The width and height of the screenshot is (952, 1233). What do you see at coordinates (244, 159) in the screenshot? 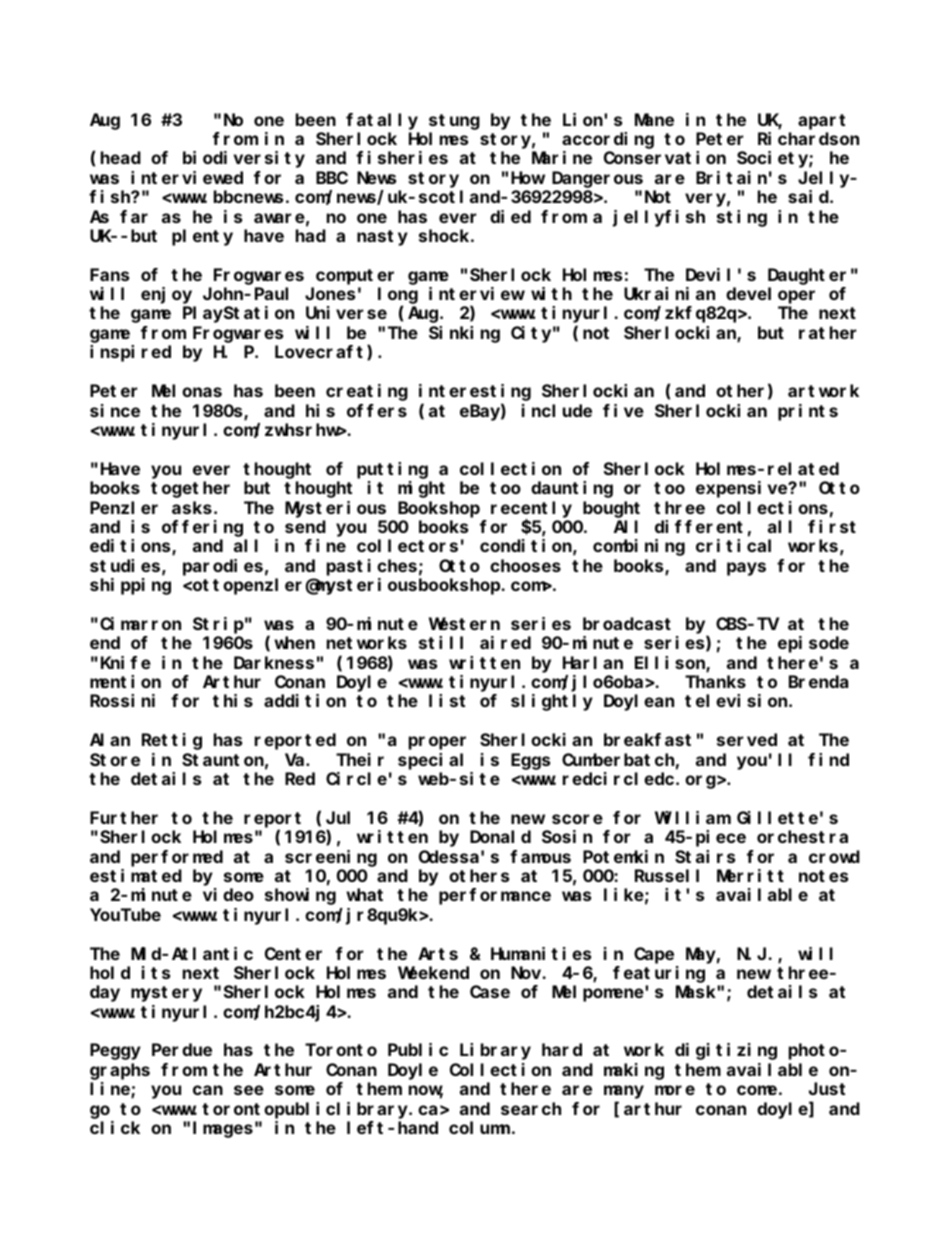
I see `biodiversity` at bounding box center [244, 159].
